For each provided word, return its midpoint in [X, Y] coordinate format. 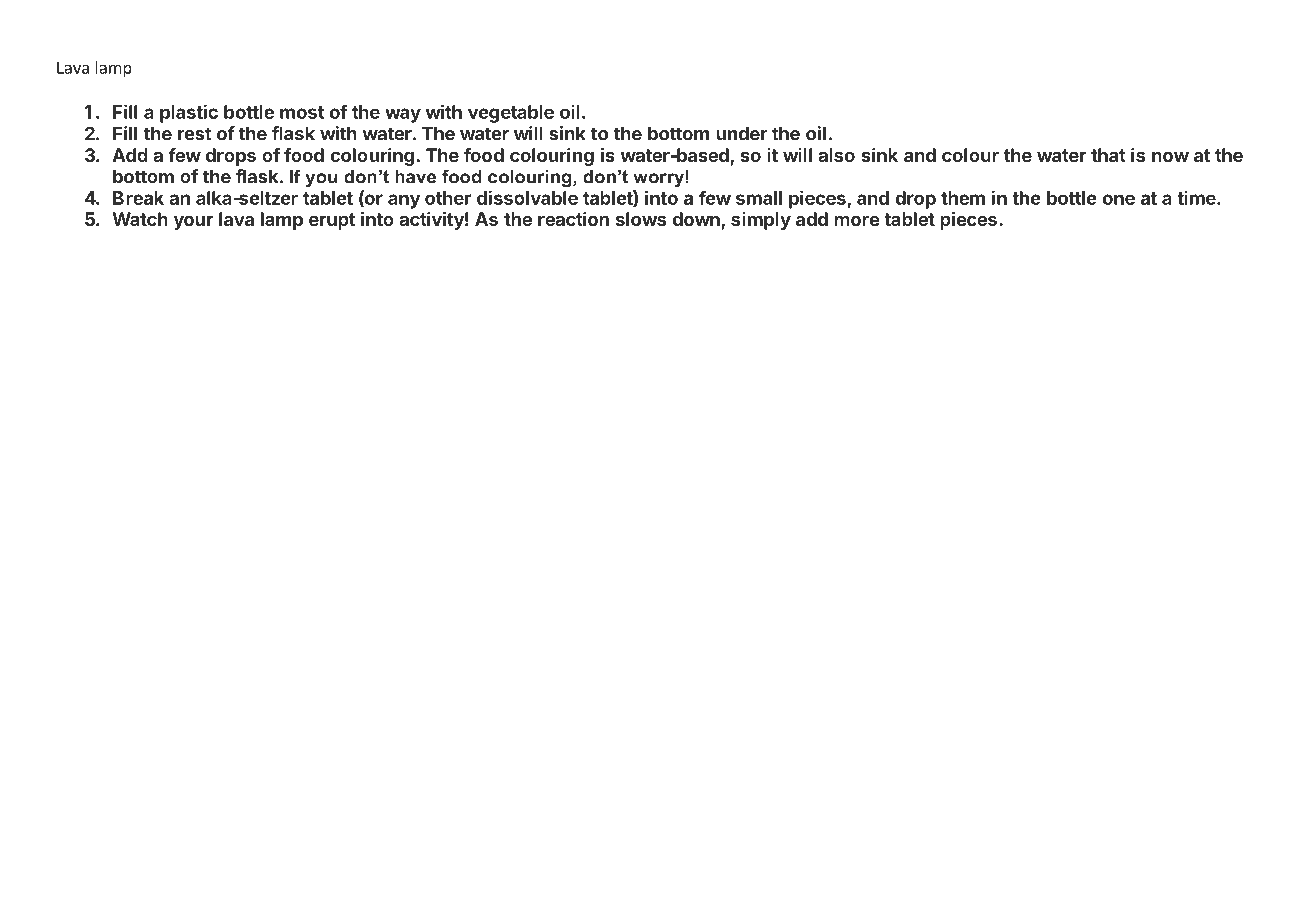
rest [195, 134]
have [415, 177]
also [836, 155]
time [1197, 197]
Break [138, 198]
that [1108, 155]
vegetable [511, 114]
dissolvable [527, 197]
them [963, 198]
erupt [332, 221]
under [741, 133]
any [404, 201]
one [1119, 199]
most [302, 112]
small [759, 198]
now [1170, 156]
